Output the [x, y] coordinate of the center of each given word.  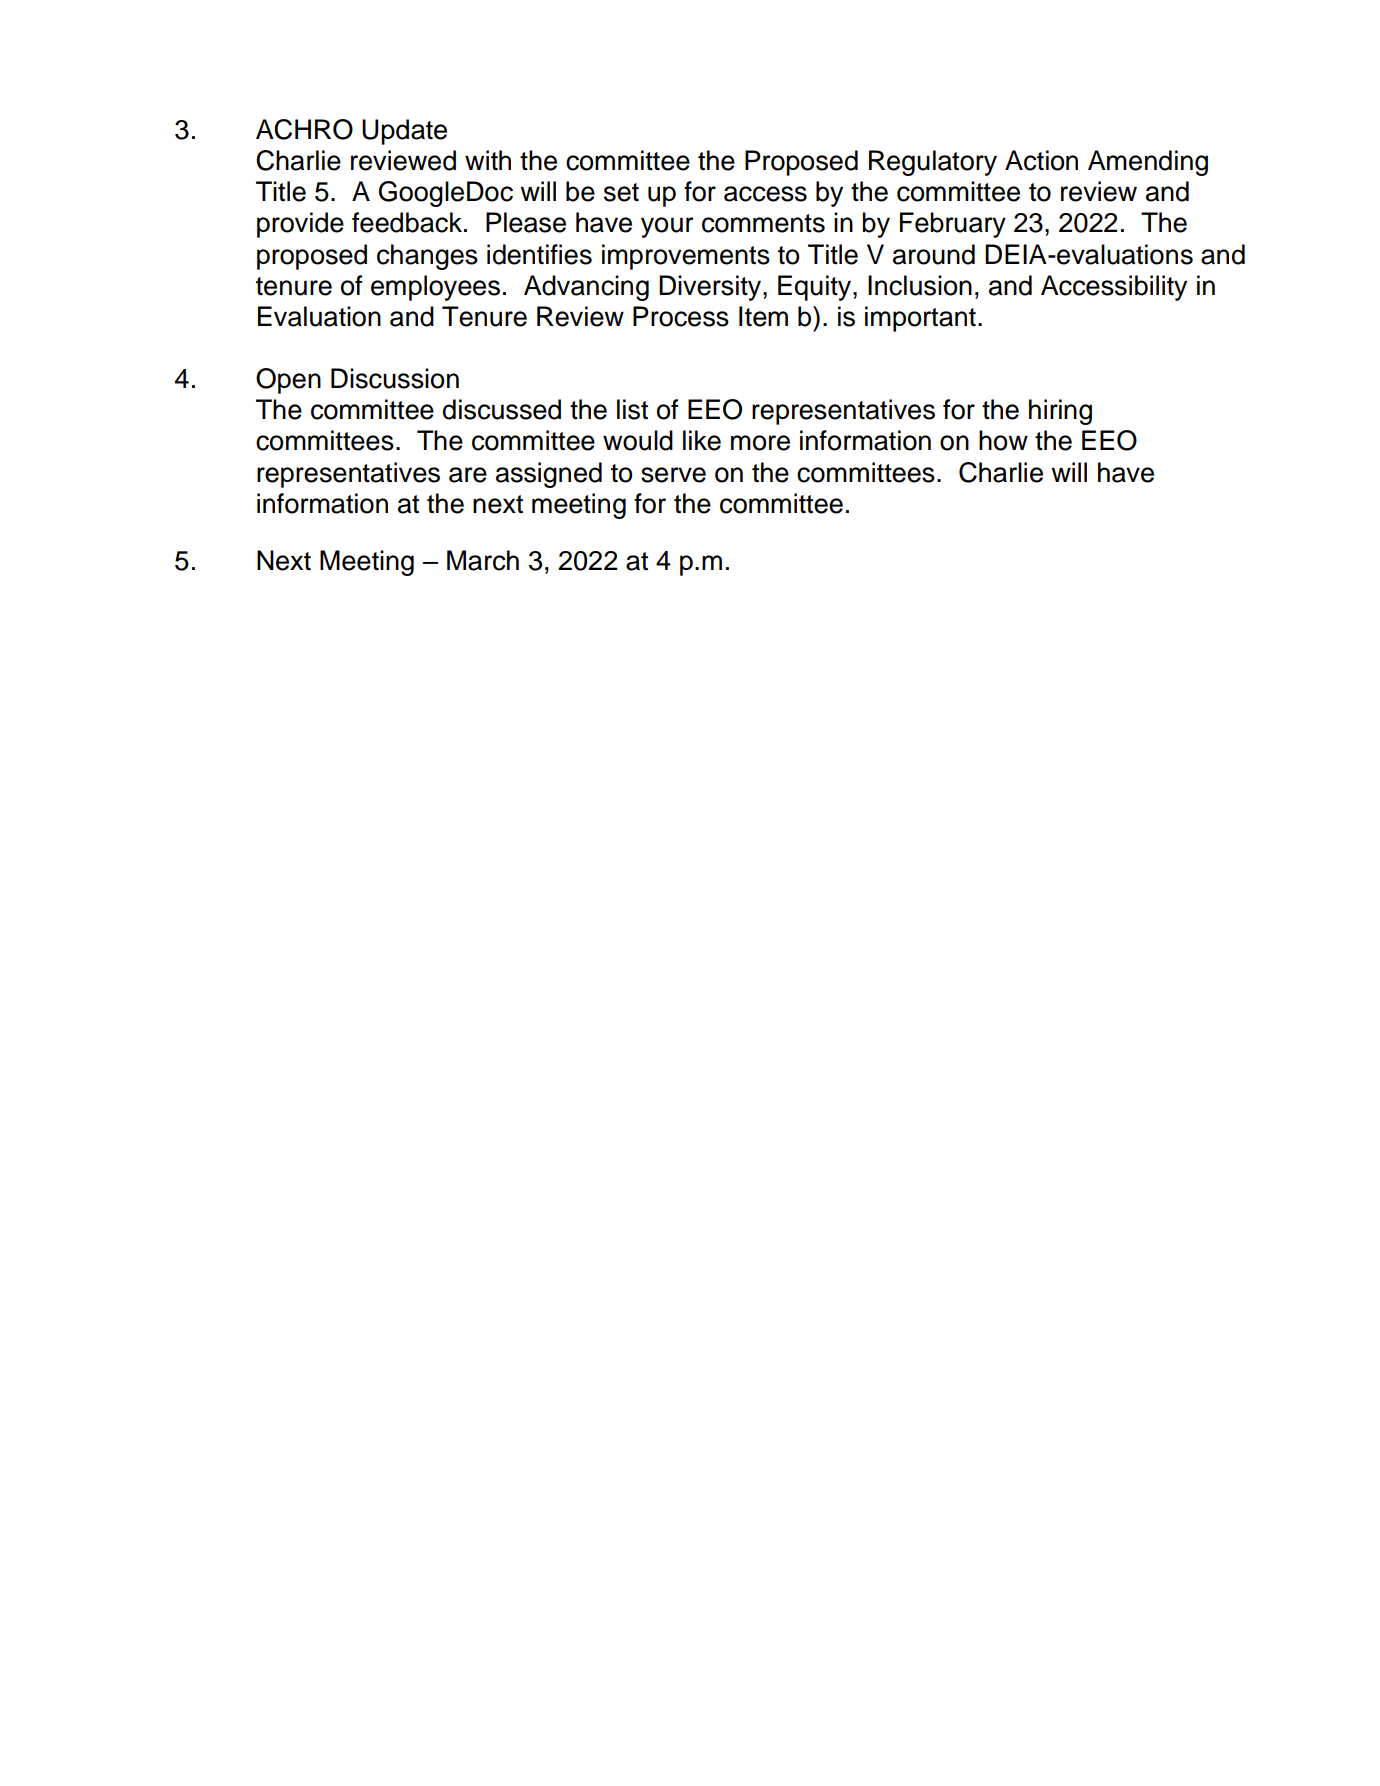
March [483, 560]
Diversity [711, 288]
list [632, 409]
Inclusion [920, 285]
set [621, 192]
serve [673, 475]
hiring [1060, 412]
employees [435, 288]
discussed [502, 409]
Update [404, 132]
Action [1041, 160]
